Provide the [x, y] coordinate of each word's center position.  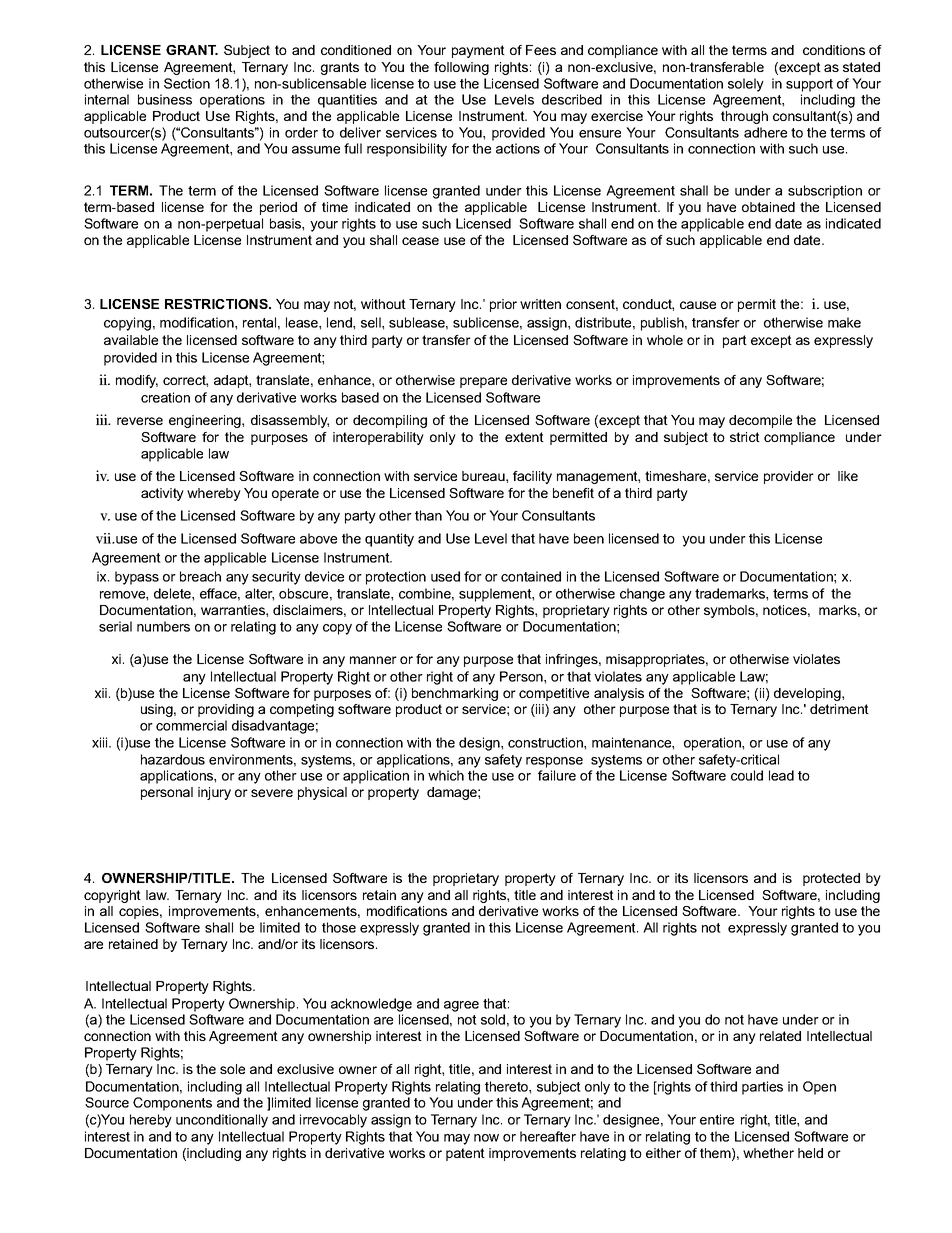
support [809, 85]
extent [524, 437]
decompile [760, 421]
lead [781, 775]
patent [465, 1154]
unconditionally [222, 1121]
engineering [206, 421]
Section [187, 83]
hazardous [173, 759]
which [446, 775]
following [461, 68]
